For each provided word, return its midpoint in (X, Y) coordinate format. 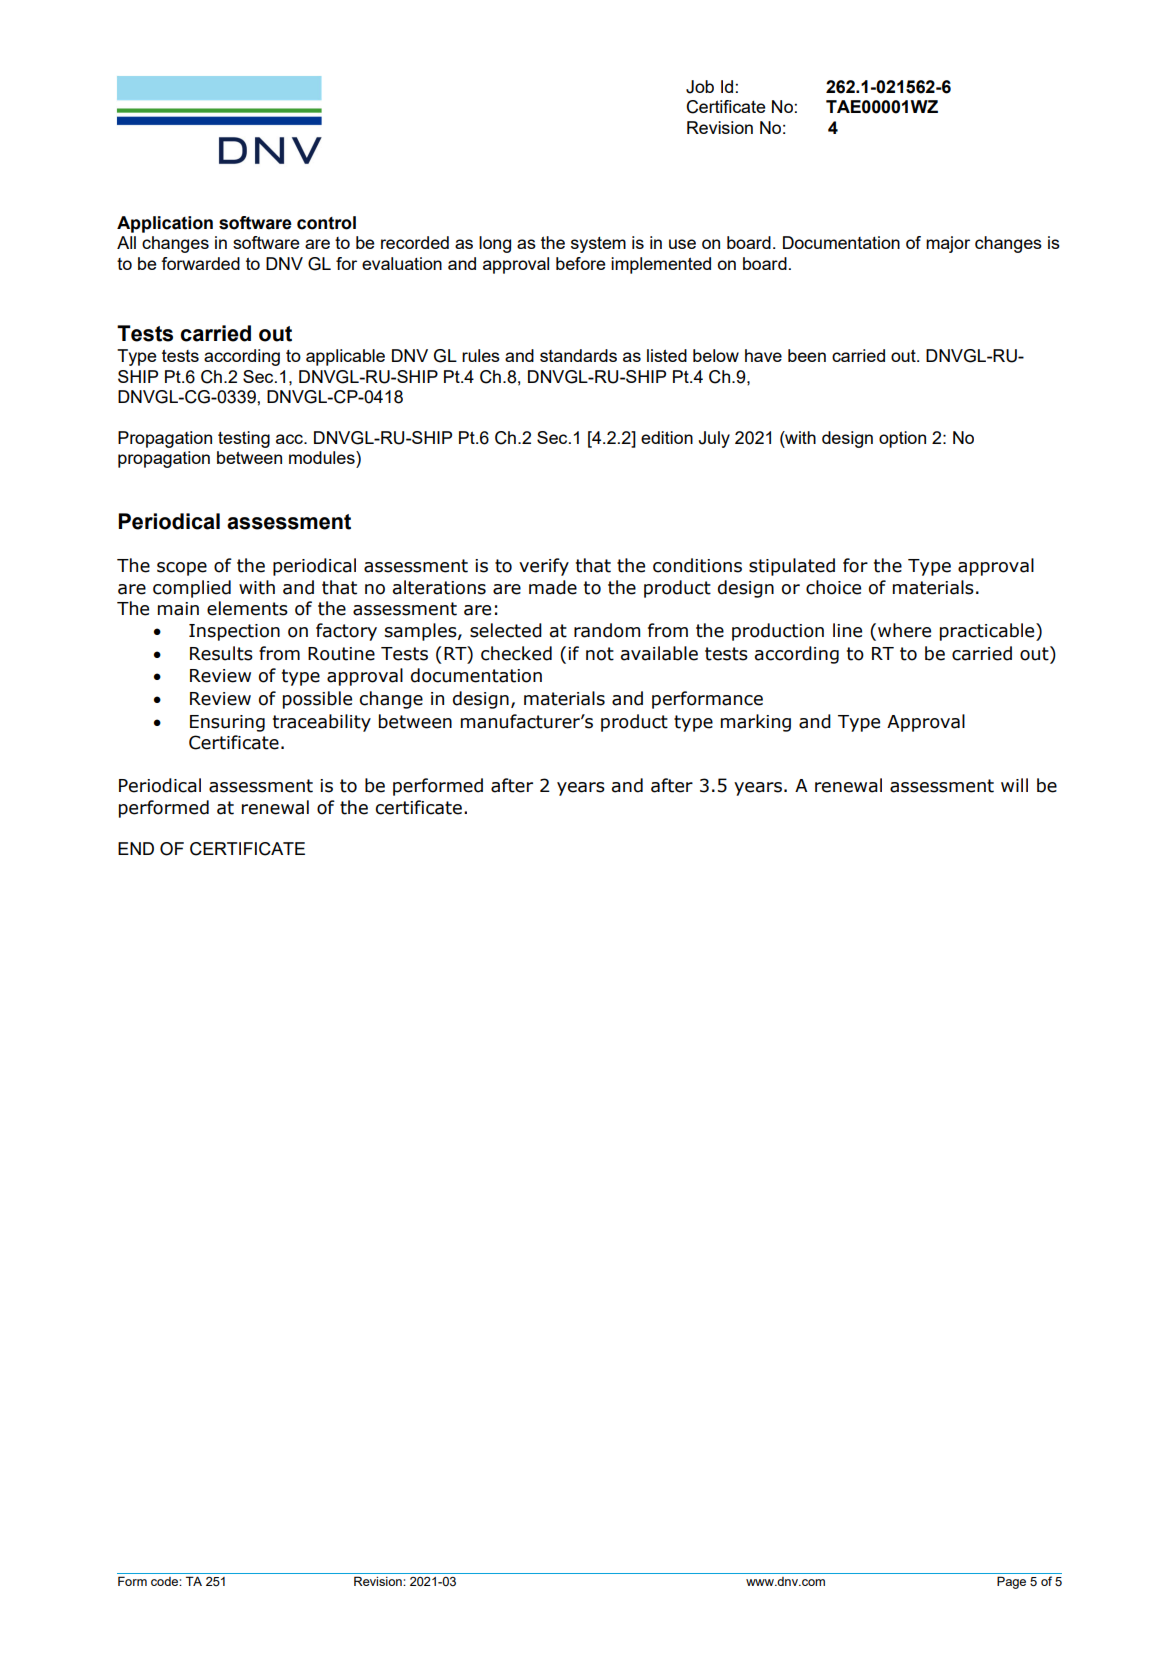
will (1014, 785)
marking (756, 723)
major (948, 244)
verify (544, 567)
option (902, 439)
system (598, 245)
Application (165, 224)
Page (1011, 1582)
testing (244, 439)
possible (317, 700)
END (136, 848)
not (600, 654)
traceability (322, 723)
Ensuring (227, 723)
